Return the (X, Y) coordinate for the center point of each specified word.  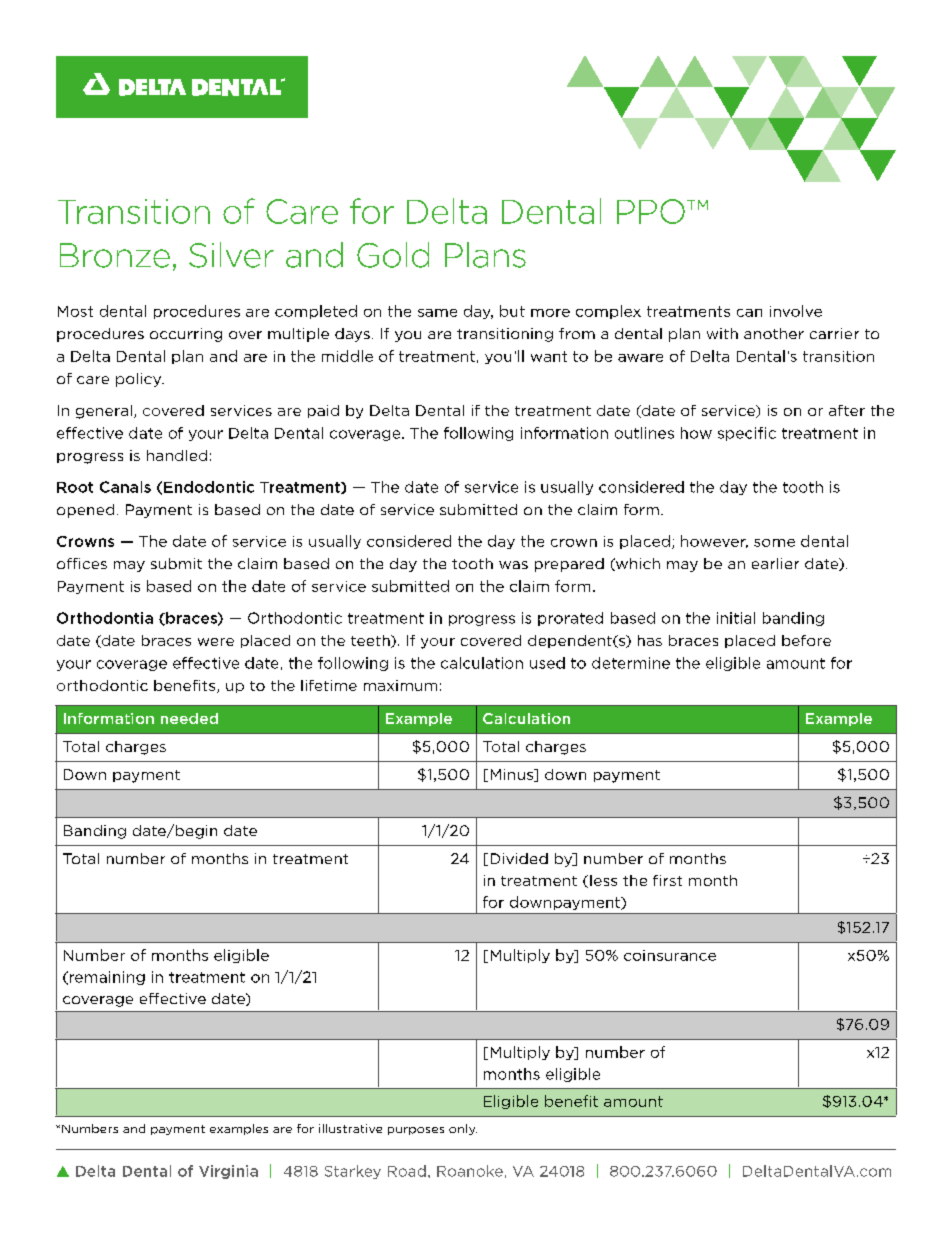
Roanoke (470, 1171)
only (463, 1129)
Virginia (228, 1172)
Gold (393, 255)
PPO (651, 211)
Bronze (115, 255)
